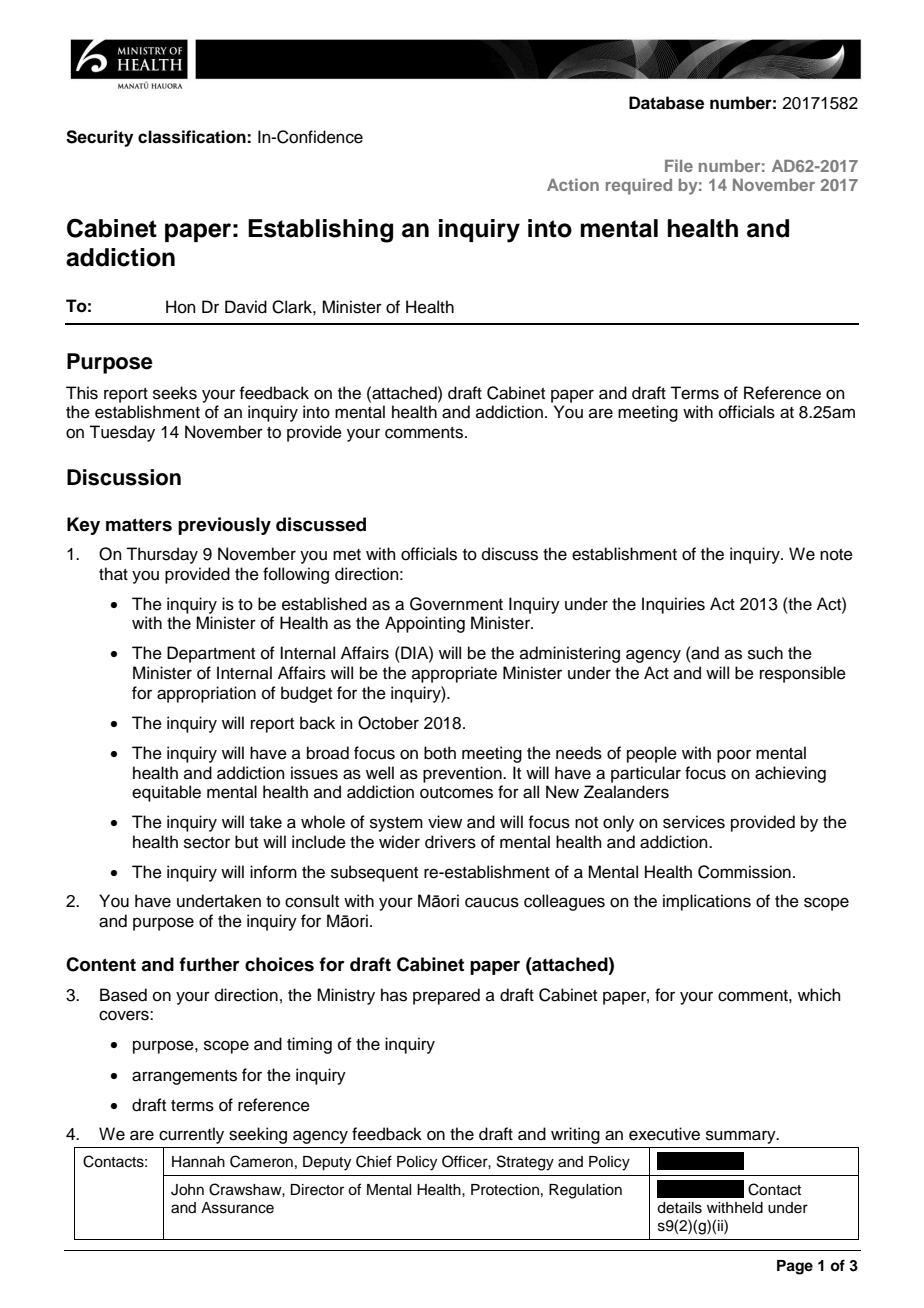  I want to click on Establishing, so click(320, 231).
